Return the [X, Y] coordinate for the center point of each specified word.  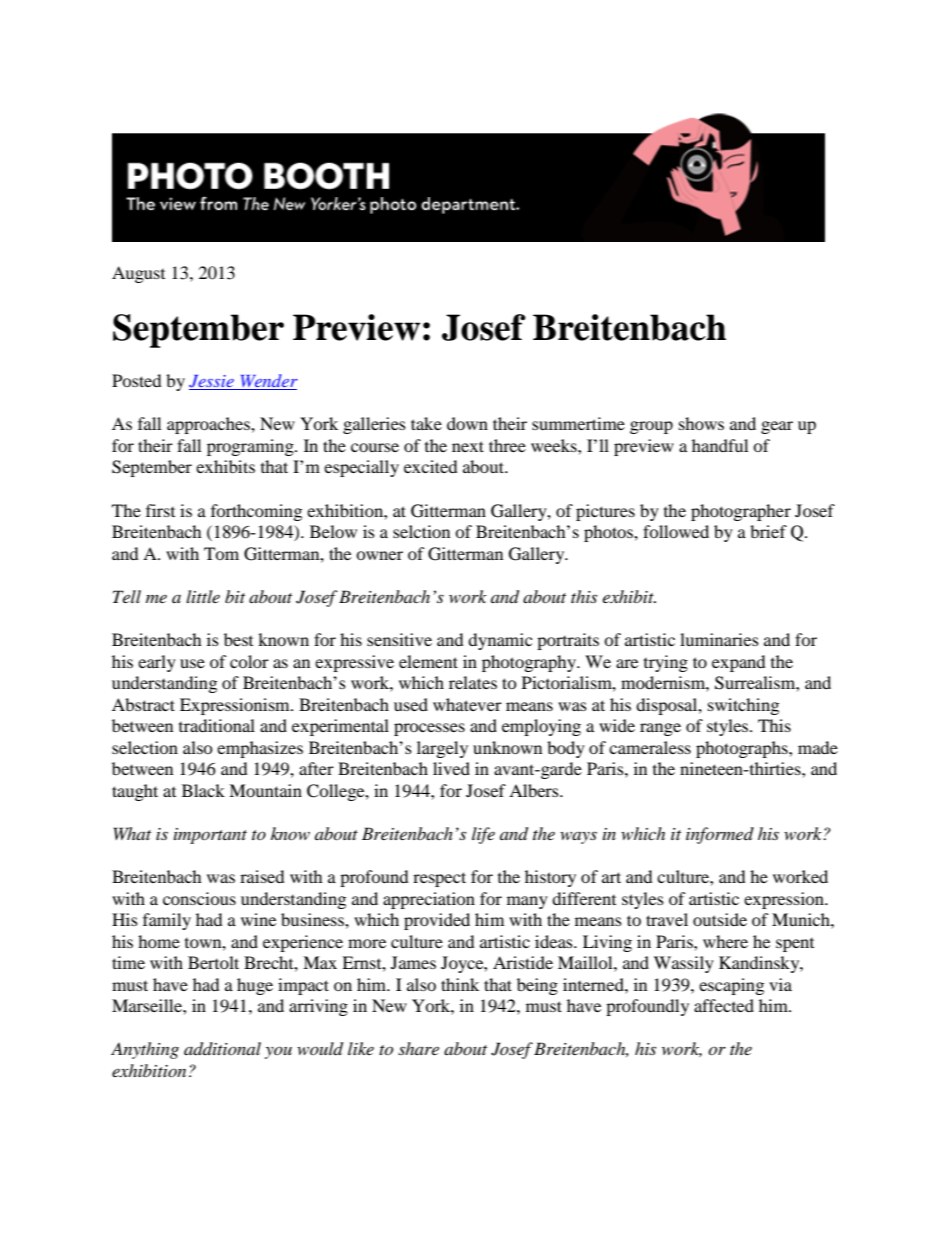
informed [720, 835]
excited [431, 466]
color [249, 661]
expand [739, 663]
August [138, 274]
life [483, 835]
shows [701, 423]
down [467, 423]
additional [222, 1049]
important [210, 836]
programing [251, 447]
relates [473, 682]
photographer [741, 512]
